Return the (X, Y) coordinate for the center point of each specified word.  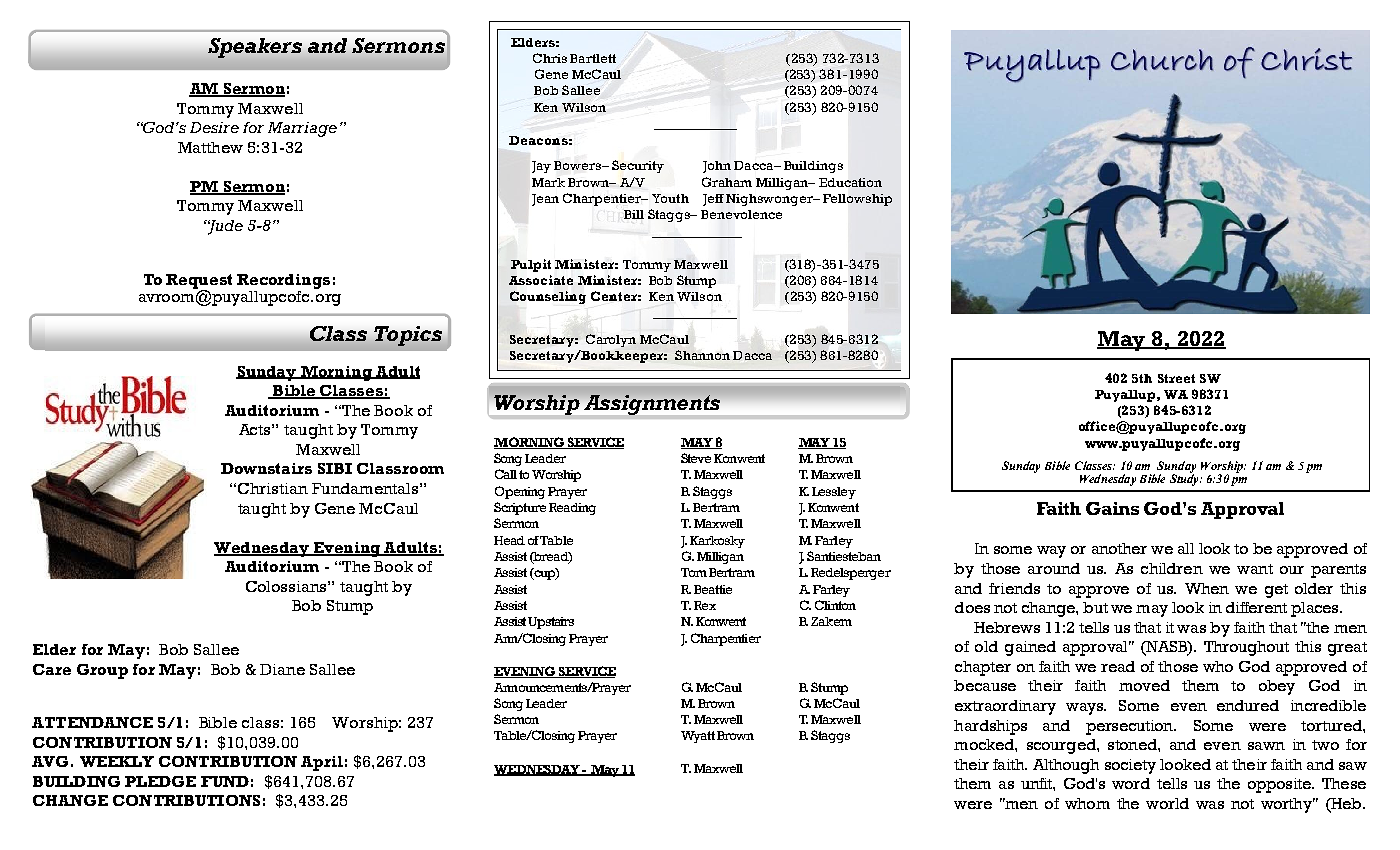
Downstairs (266, 468)
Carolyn (611, 340)
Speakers (255, 48)
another (1119, 548)
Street (1176, 378)
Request (199, 282)
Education (850, 182)
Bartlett (593, 58)
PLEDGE (160, 781)
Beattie (713, 589)
